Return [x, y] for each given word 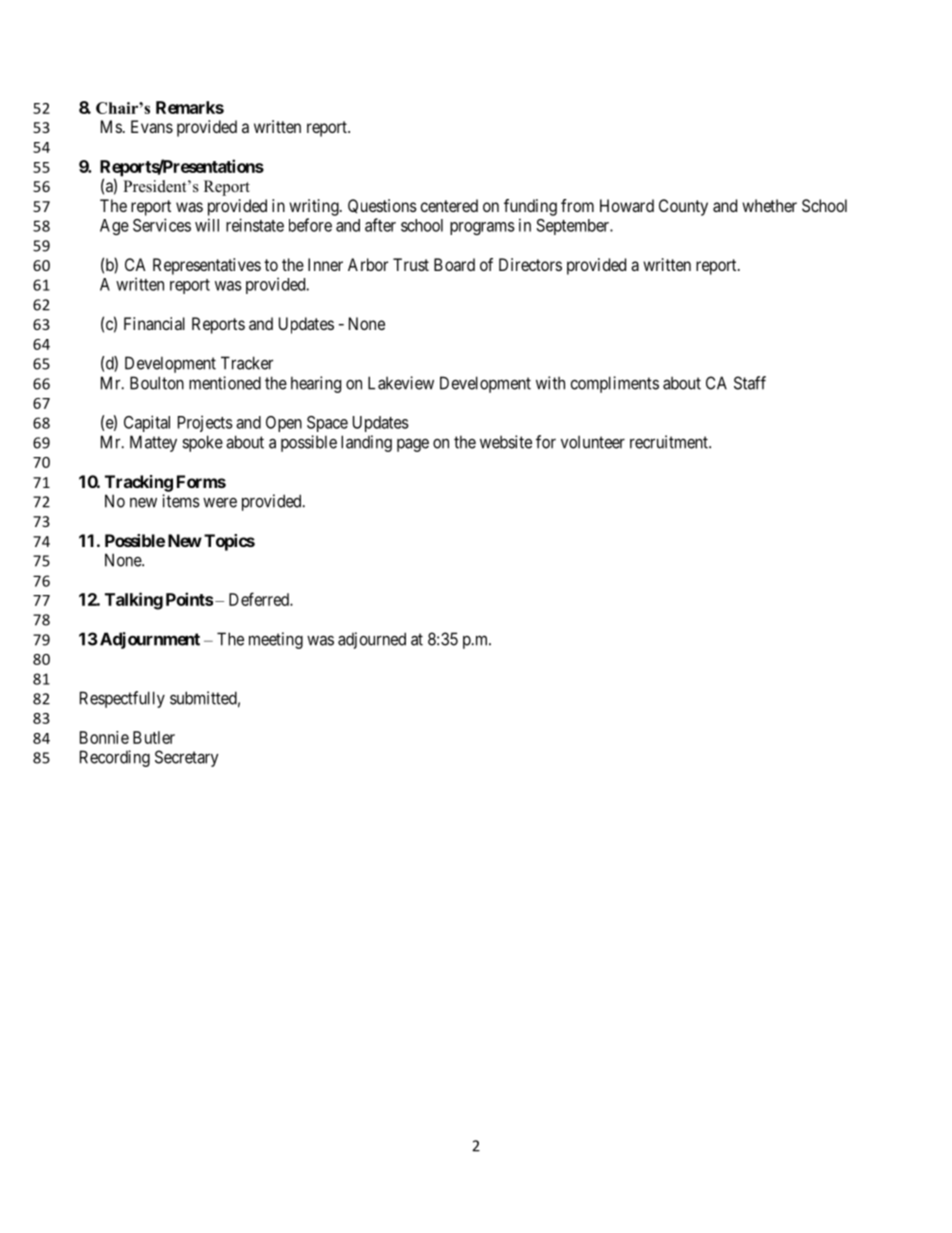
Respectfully [122, 699]
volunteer [593, 442]
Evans [152, 126]
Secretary [187, 758]
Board [454, 264]
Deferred [260, 599]
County [683, 207]
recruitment [670, 442]
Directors [530, 264]
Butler [154, 737]
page [413, 445]
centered [449, 205]
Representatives [207, 266]
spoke [202, 443]
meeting [276, 640]
